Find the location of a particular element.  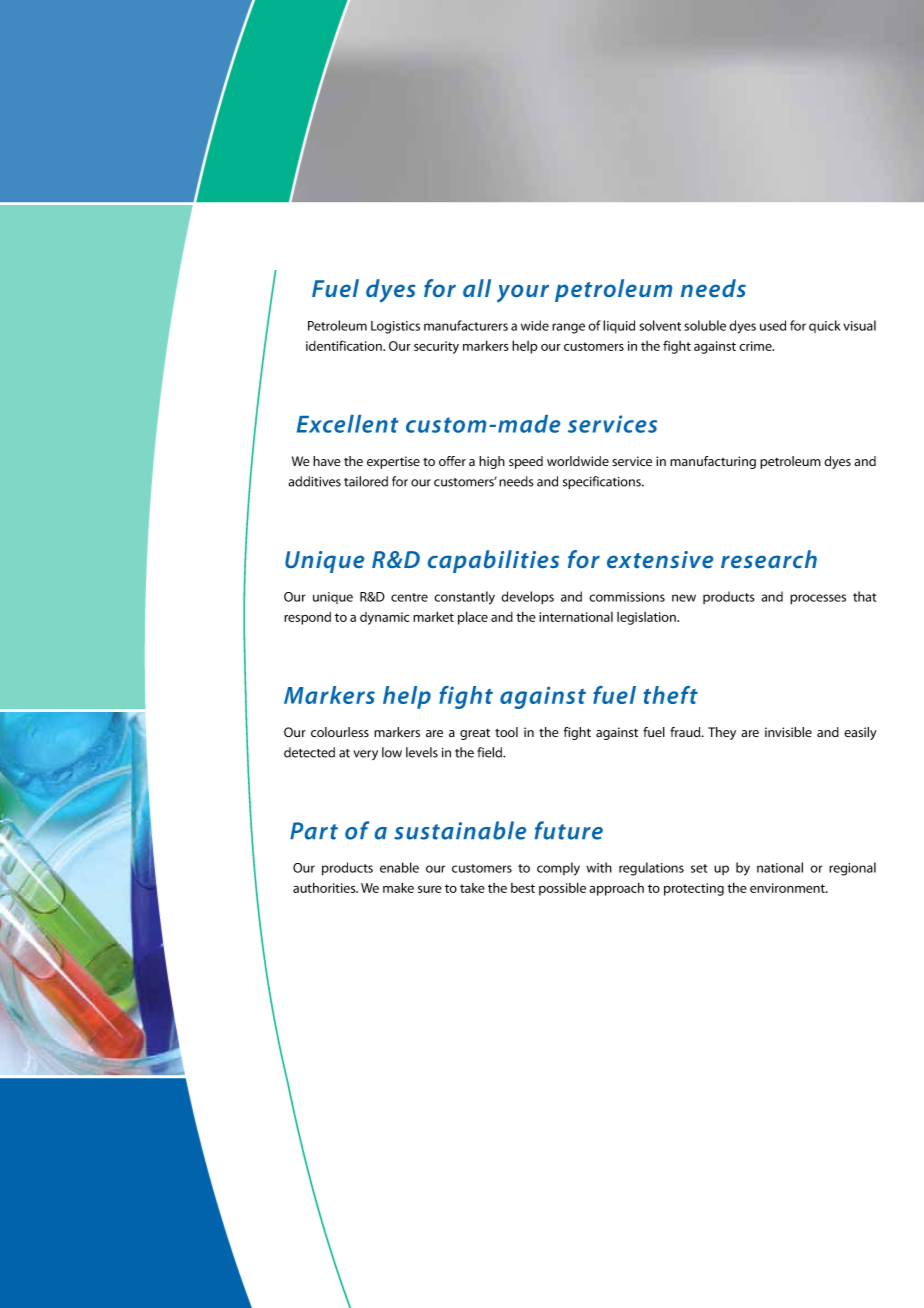

range is located at coordinates (568, 328).
